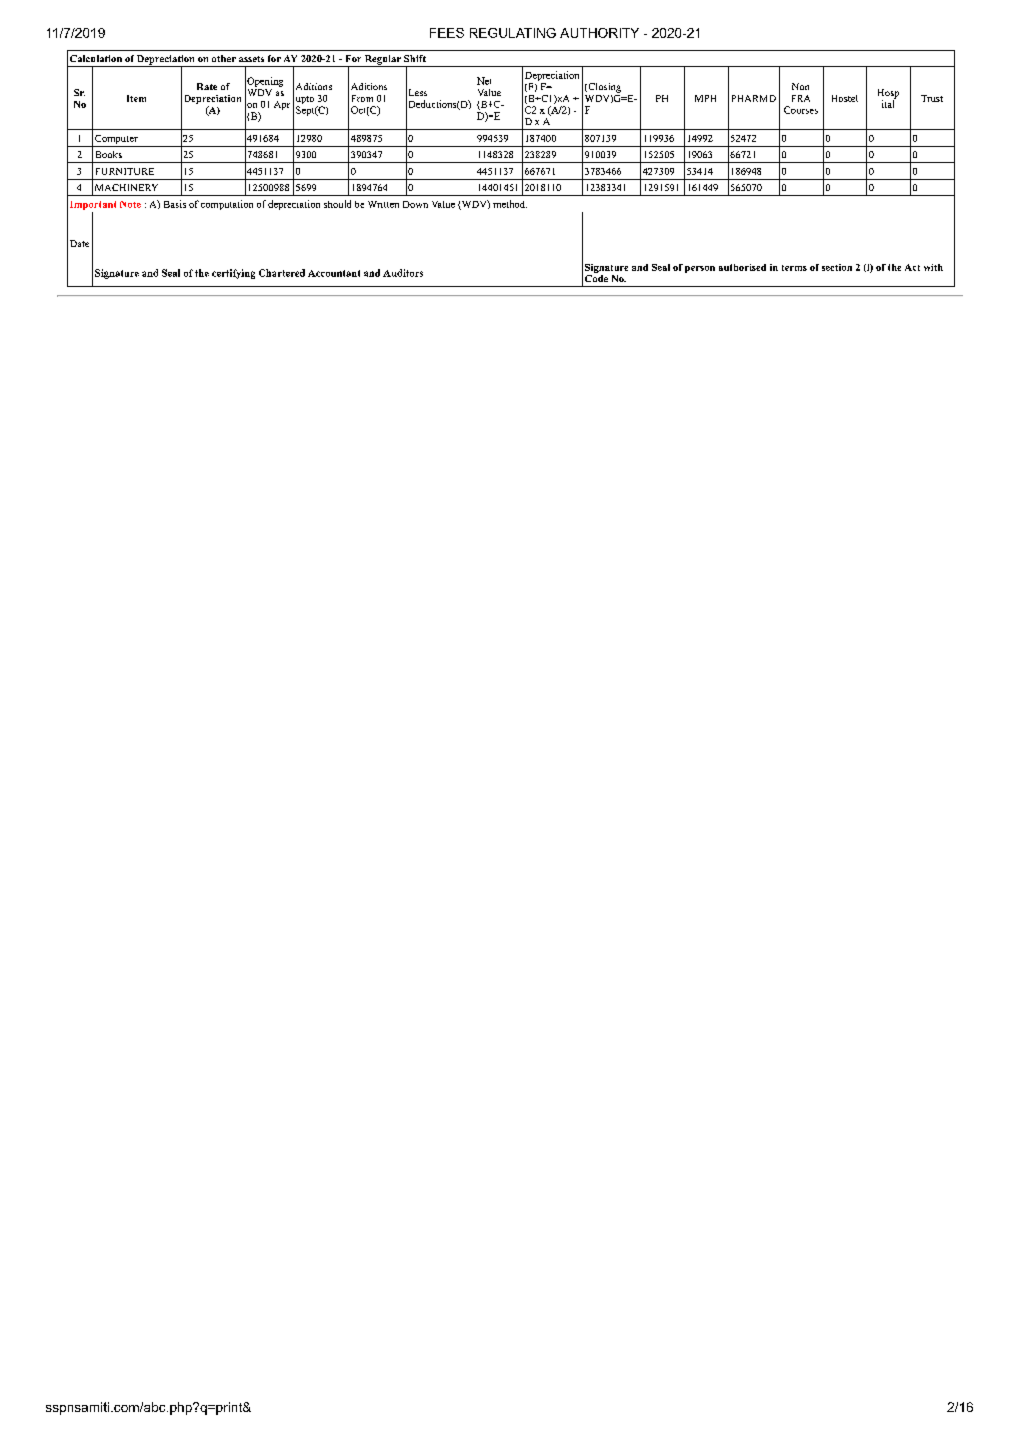 This image has height=1441, width=1019. I want to click on section, so click(837, 267).
